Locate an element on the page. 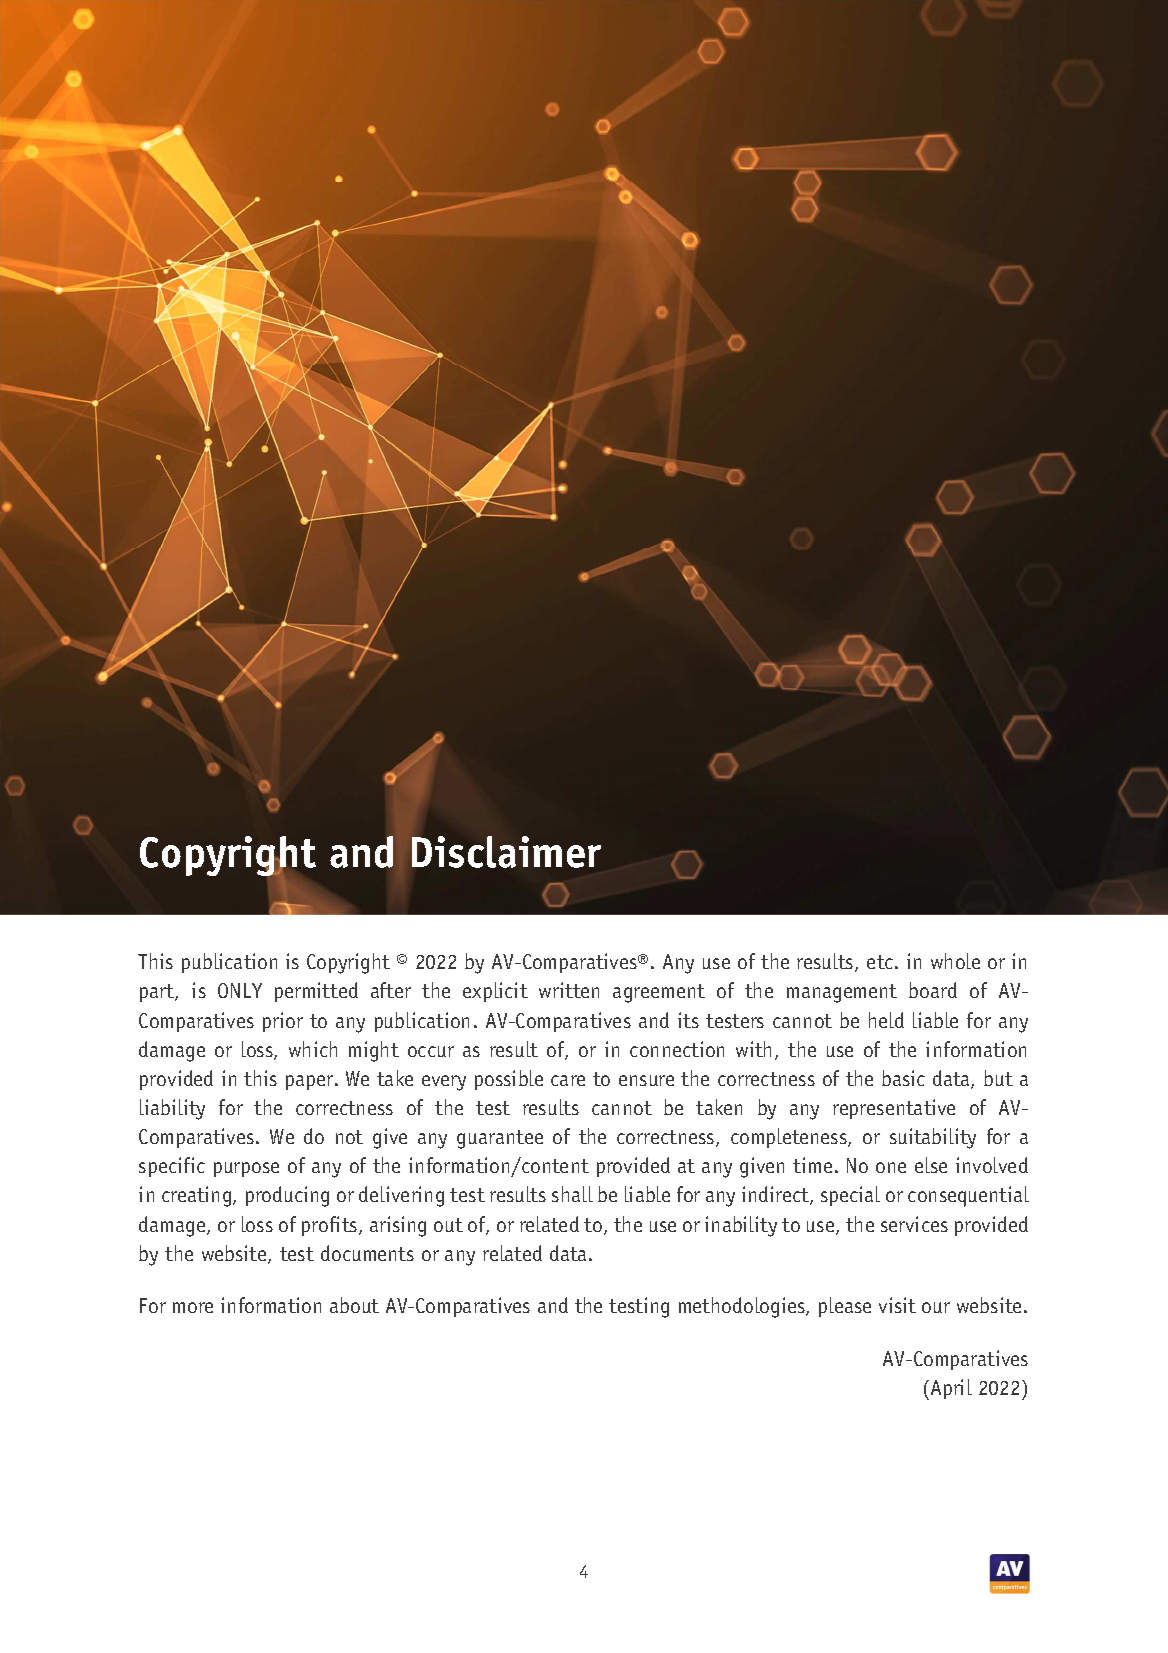 The height and width of the image is (1653, 1168). guarantee is located at coordinates (500, 1139).
